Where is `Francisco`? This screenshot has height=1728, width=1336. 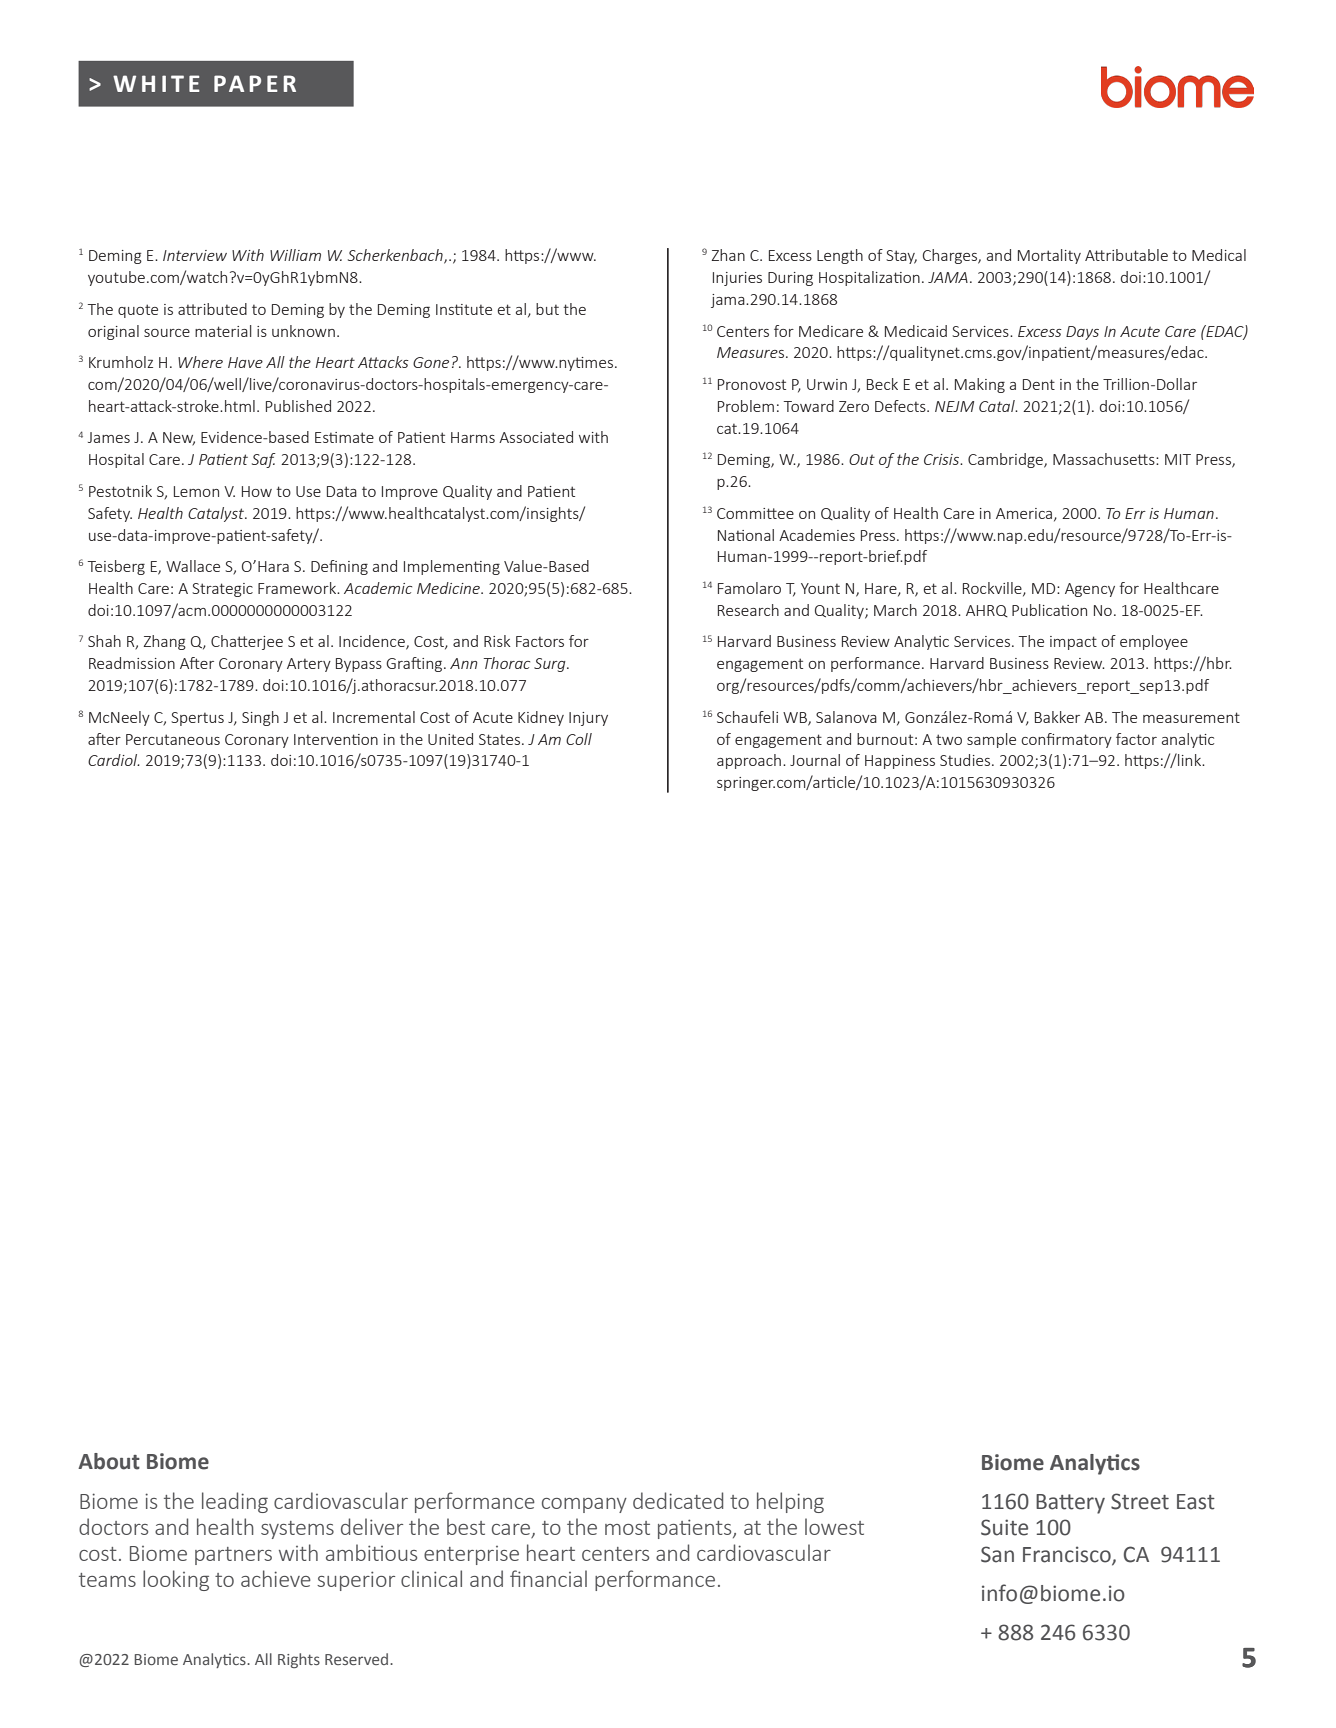 Francisco is located at coordinates (1068, 1555).
